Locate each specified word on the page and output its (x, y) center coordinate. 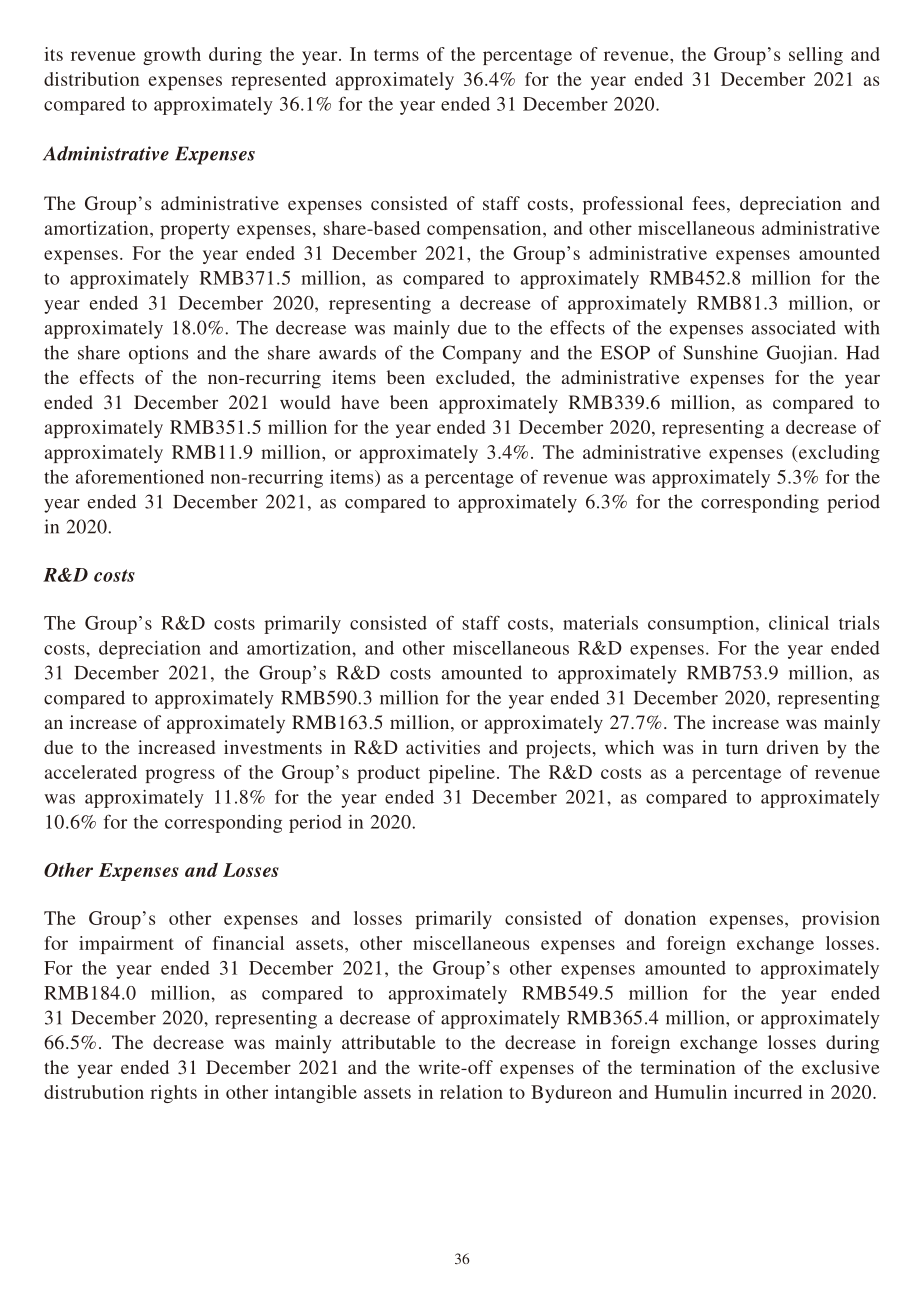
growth (172, 56)
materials (600, 623)
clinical (799, 623)
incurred (768, 1092)
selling (816, 56)
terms (396, 55)
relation (471, 1092)
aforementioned (140, 476)
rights (173, 1094)
